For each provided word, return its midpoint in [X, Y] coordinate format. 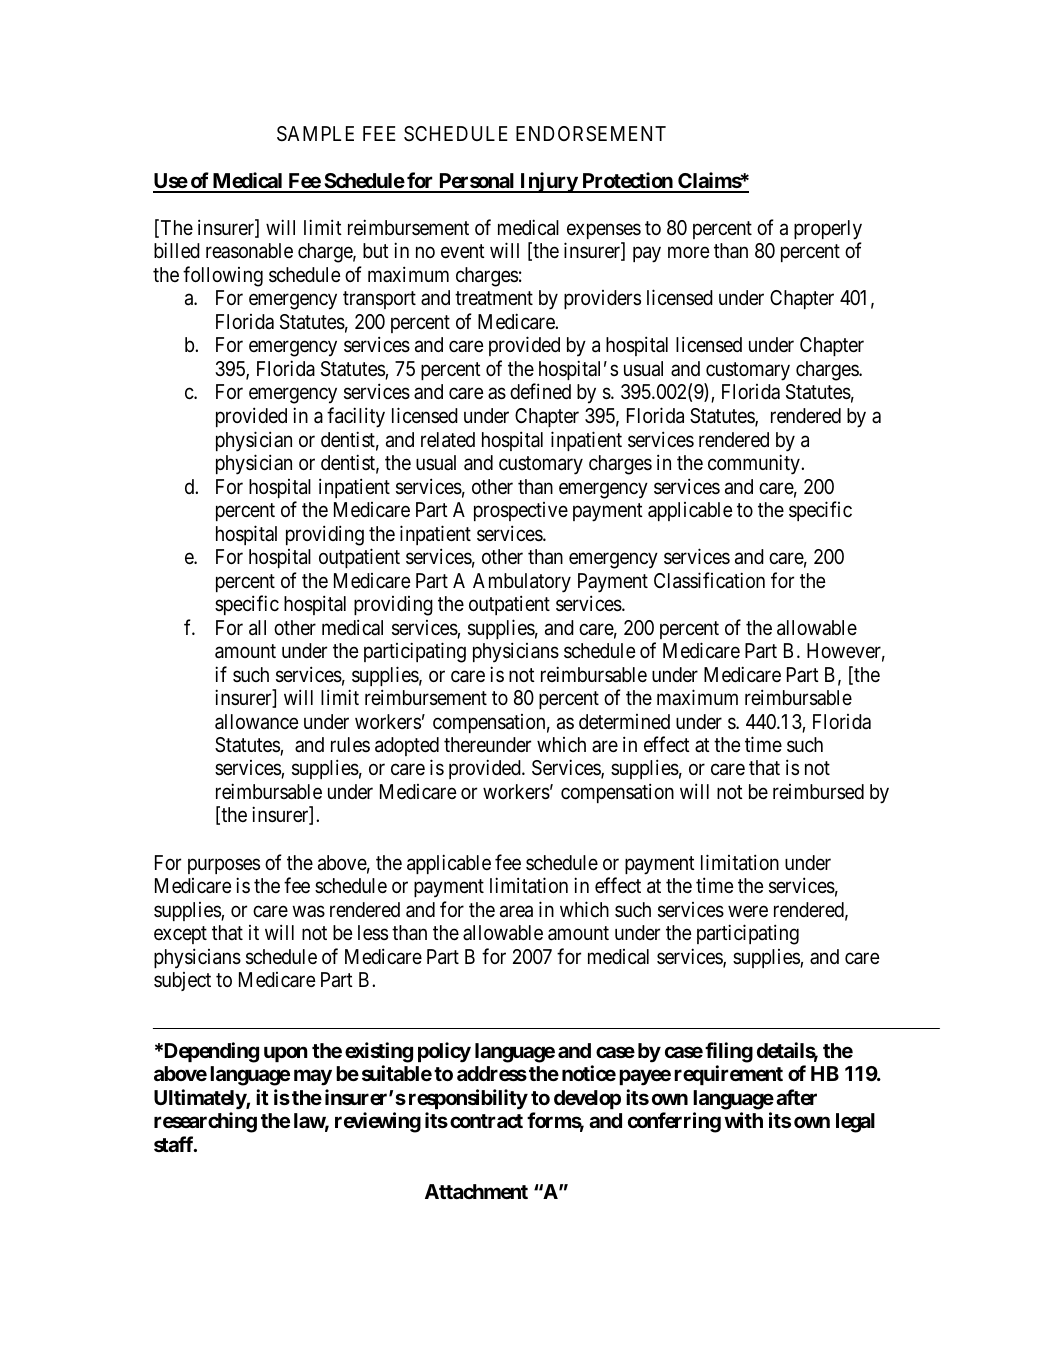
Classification [709, 580]
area [516, 911]
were [748, 911]
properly [828, 230]
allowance [257, 722]
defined [540, 391]
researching [205, 1122]
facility [356, 417]
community [755, 464]
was [308, 911]
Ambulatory [522, 583]
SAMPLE [315, 134]
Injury [548, 182]
